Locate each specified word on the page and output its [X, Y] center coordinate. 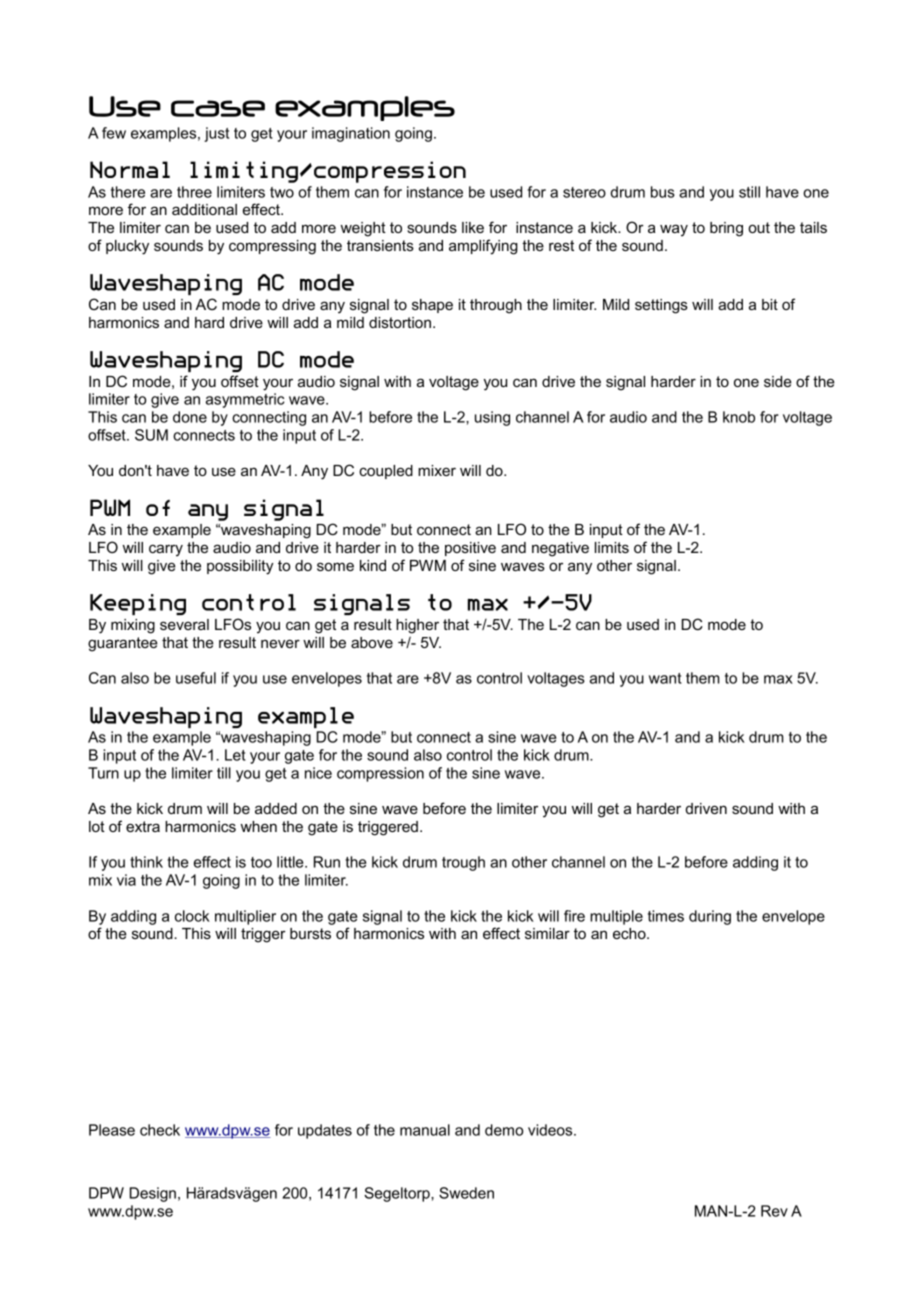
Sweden [466, 1193]
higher [417, 626]
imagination [351, 134]
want [665, 678]
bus [663, 192]
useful [196, 678]
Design [153, 1194]
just [216, 134]
